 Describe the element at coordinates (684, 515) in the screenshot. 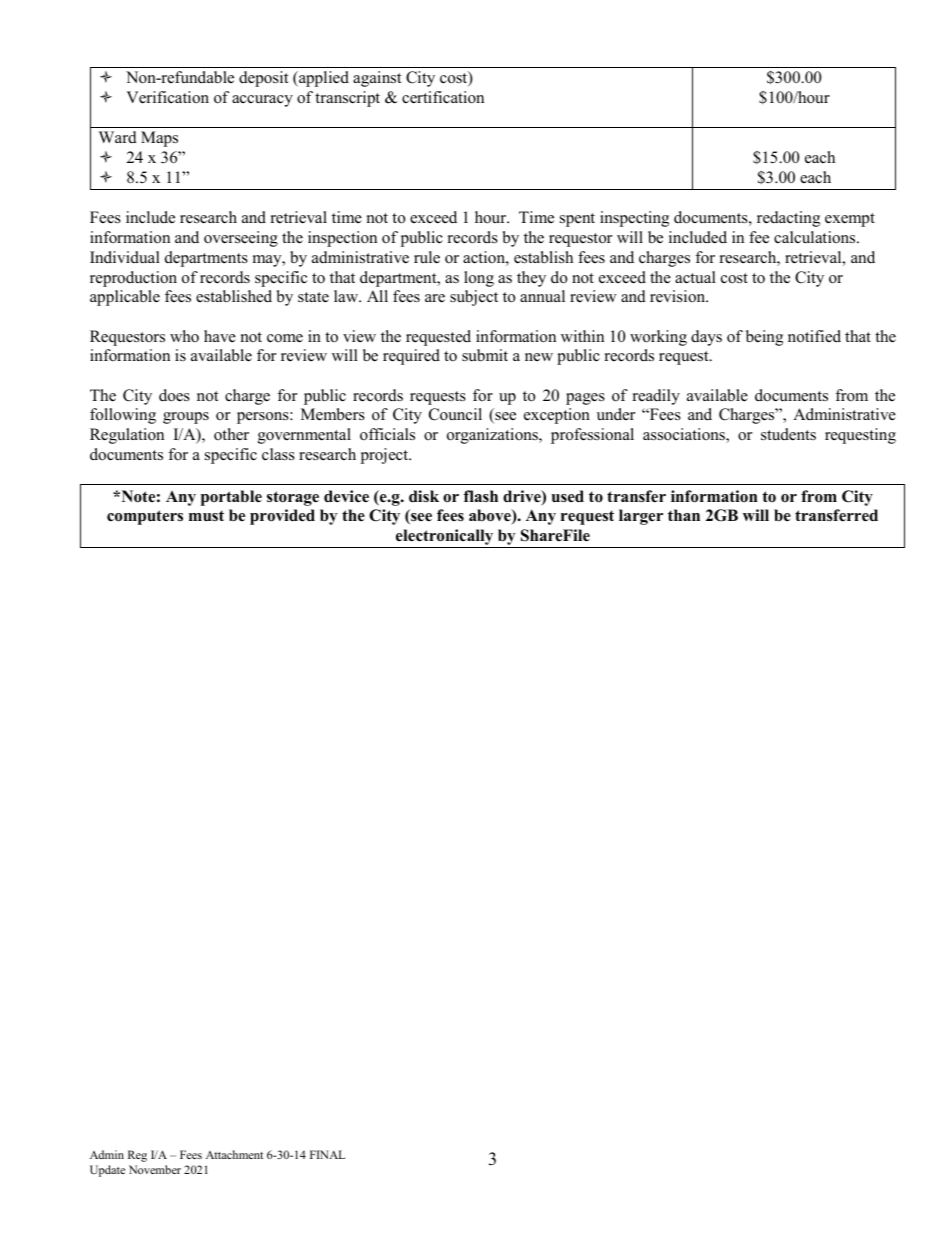

I see `than` at that location.
